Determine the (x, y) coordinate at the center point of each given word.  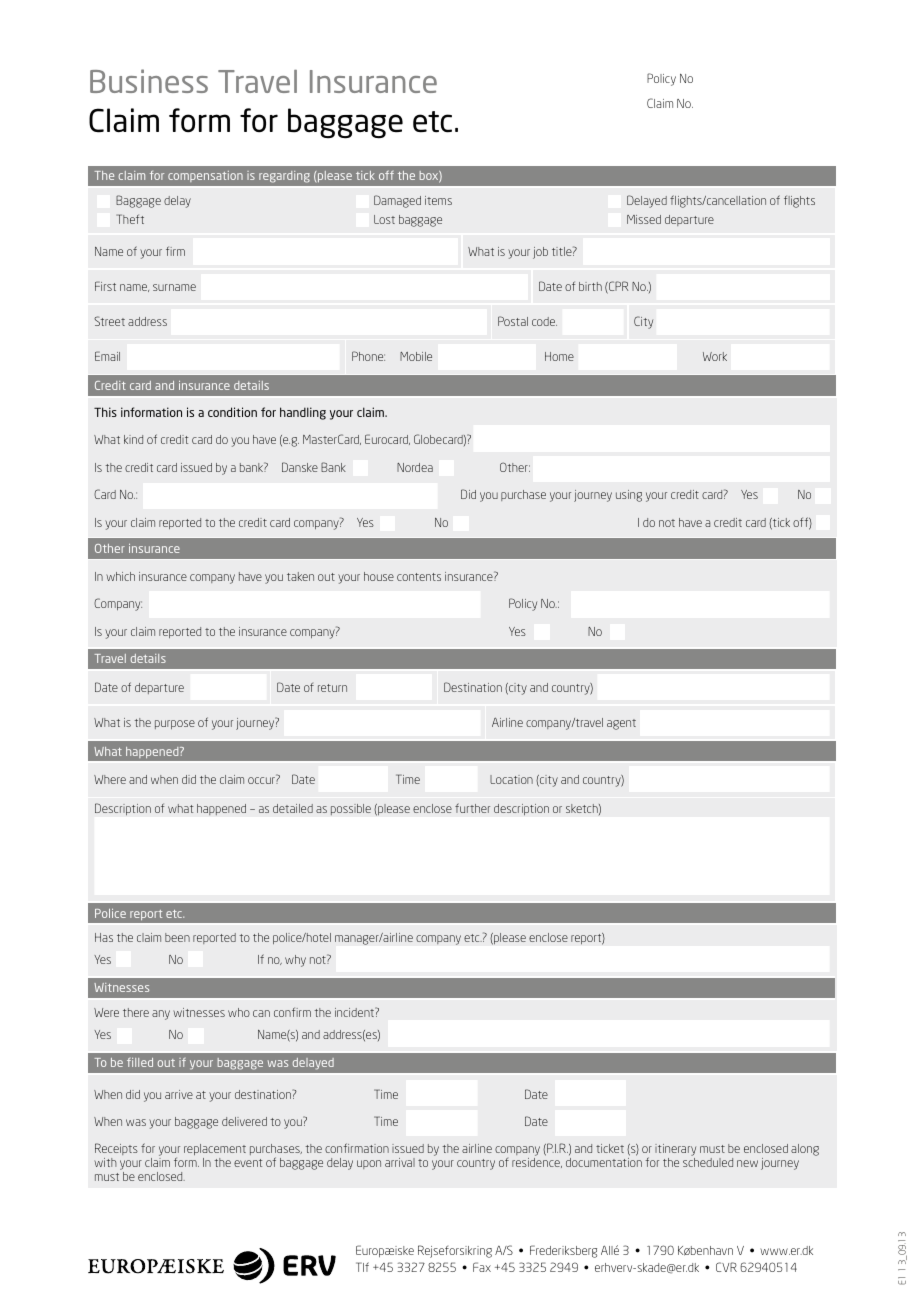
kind (133, 439)
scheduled (708, 1162)
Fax (482, 1267)
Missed (644, 219)
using (629, 496)
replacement (215, 1151)
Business (149, 81)
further (472, 808)
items (438, 200)
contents (419, 577)
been (177, 937)
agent (621, 724)
